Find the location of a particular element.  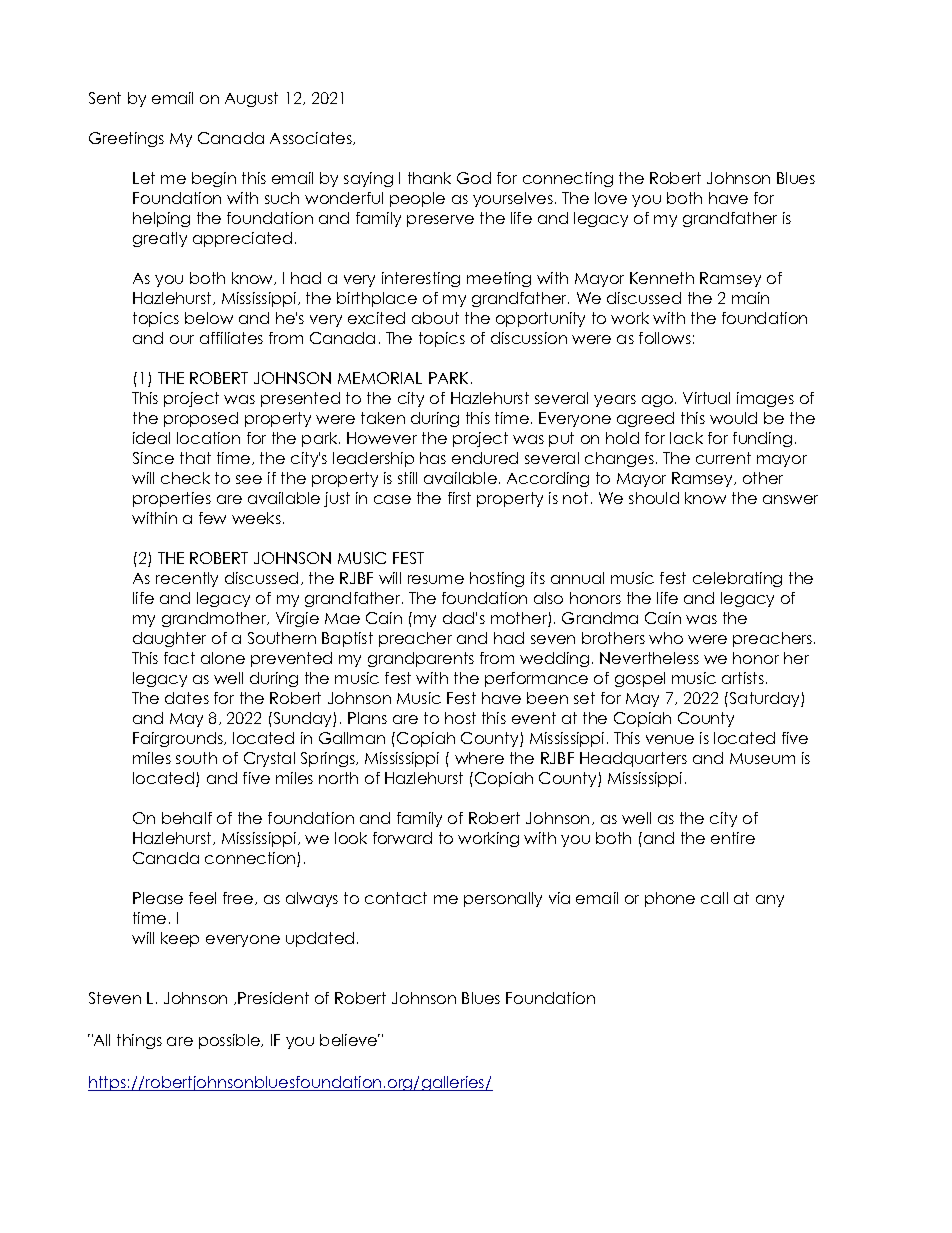

love is located at coordinates (611, 198).
